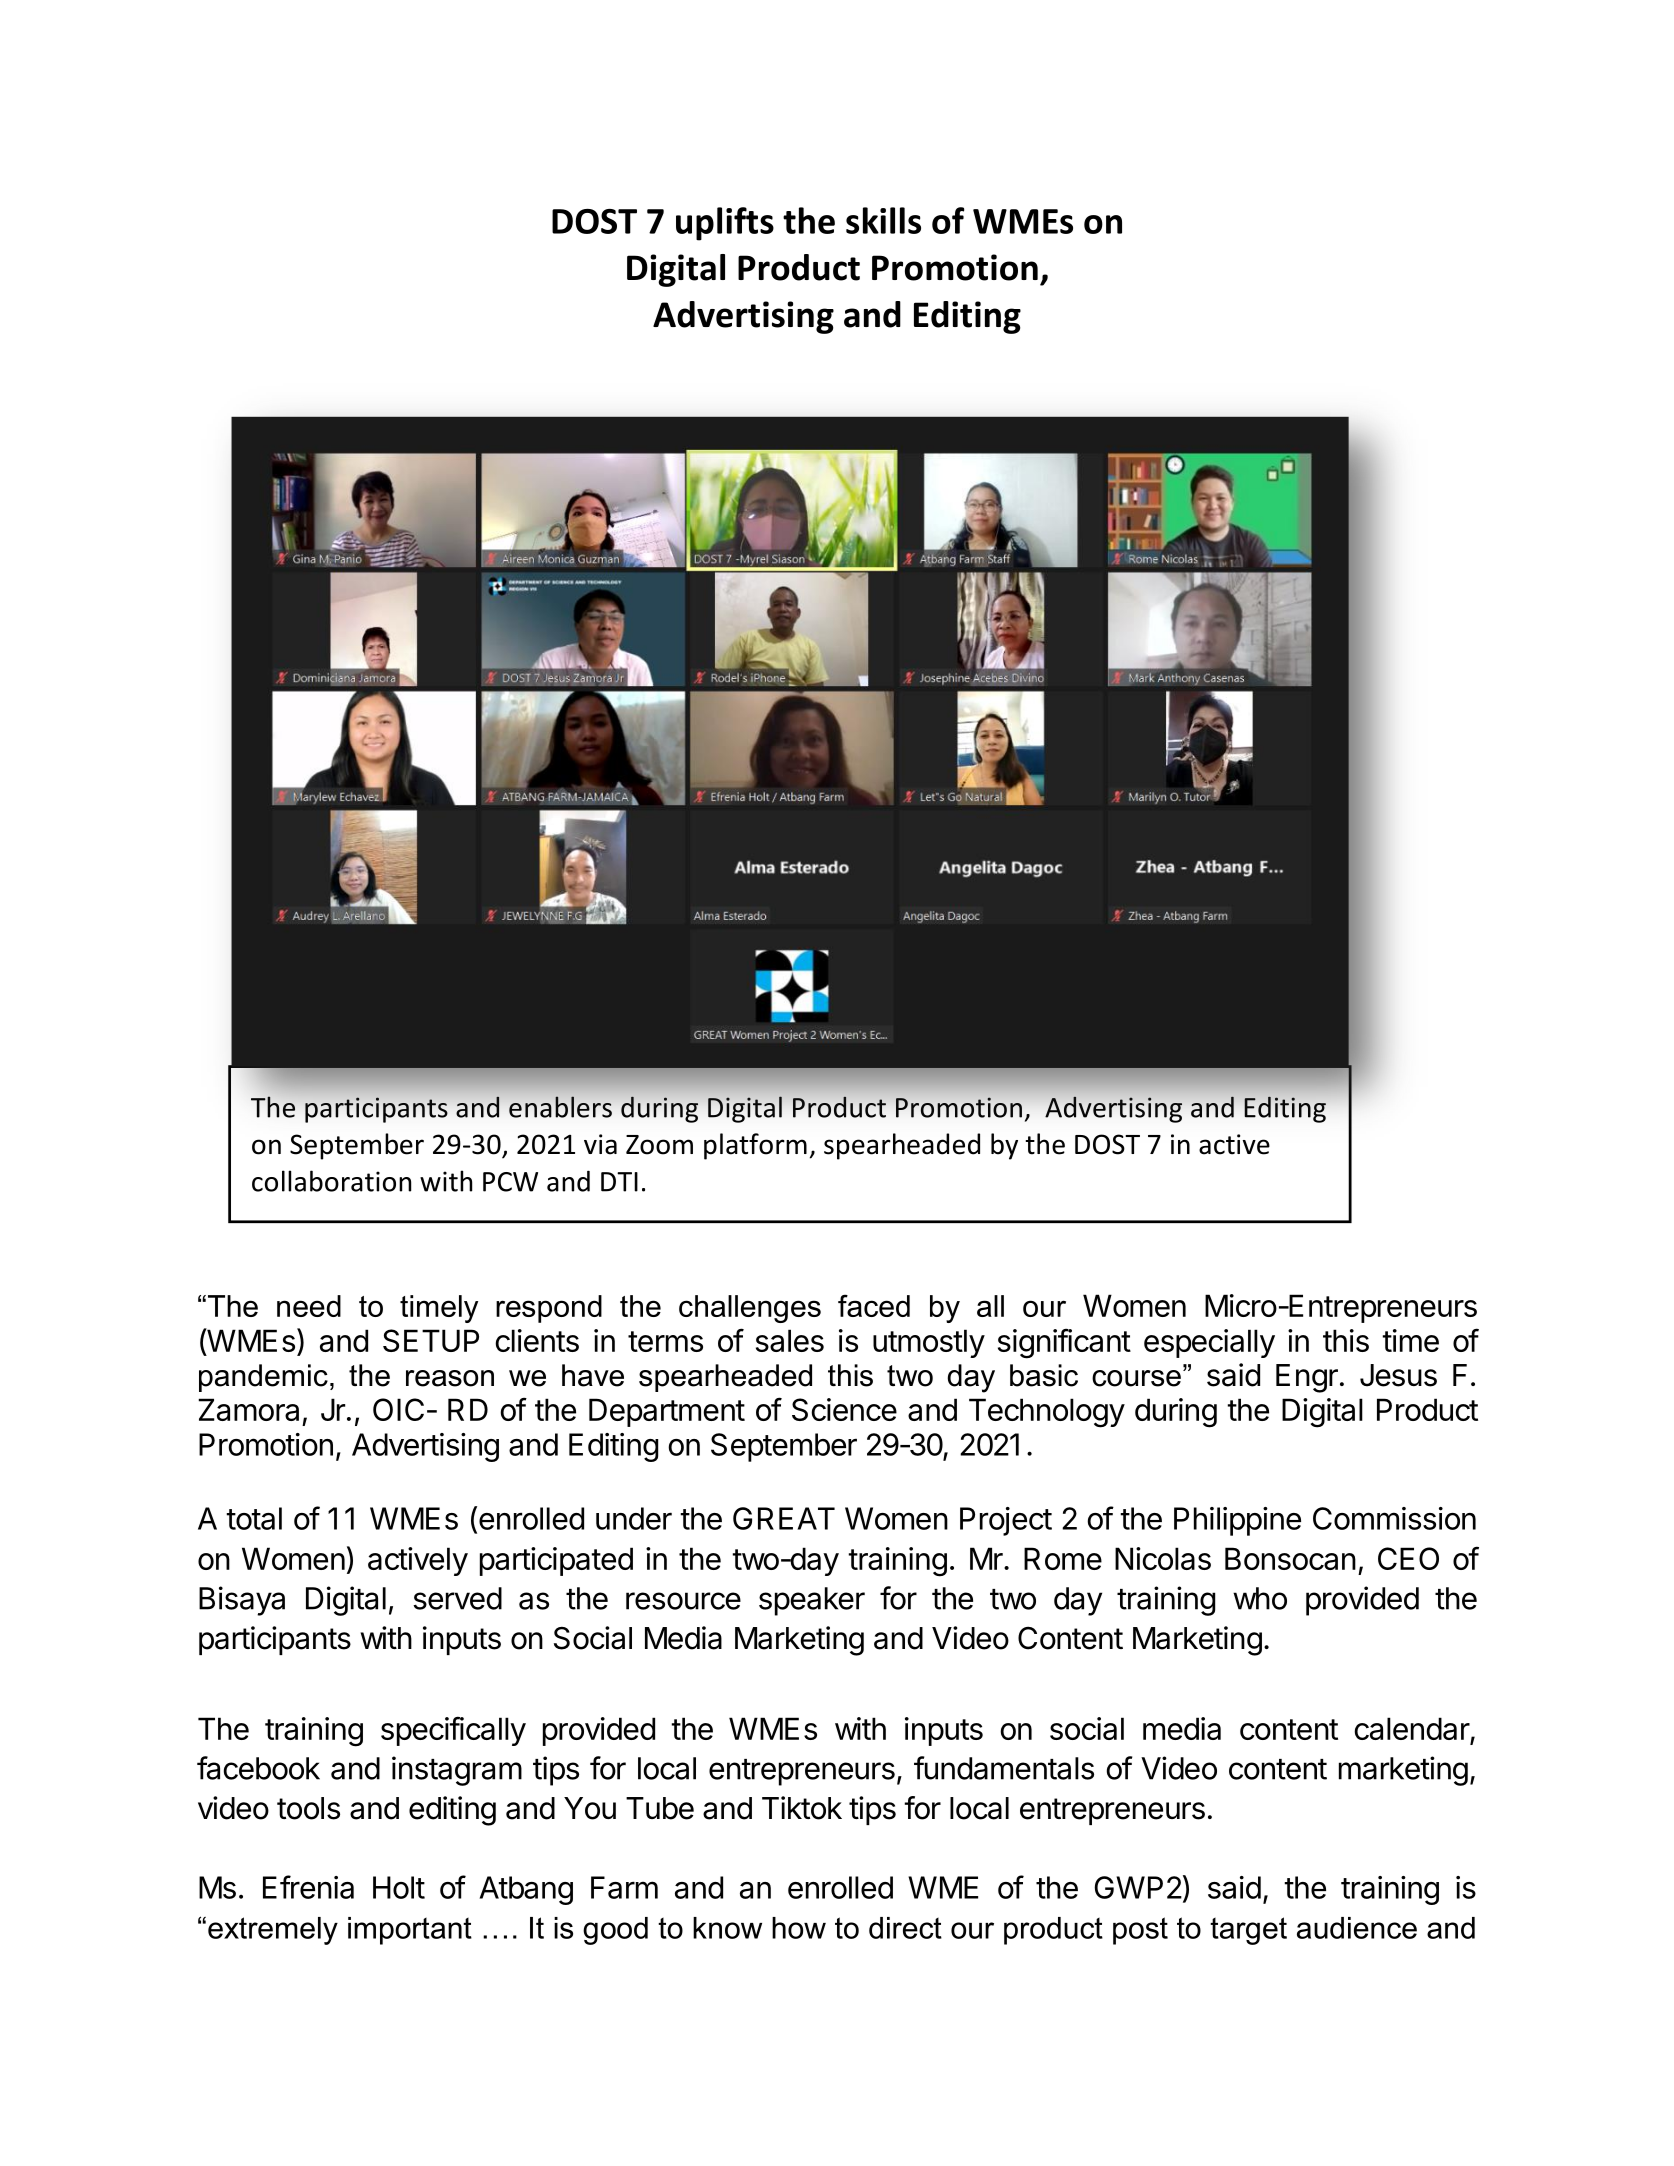  Describe the element at coordinates (1209, 1343) in the screenshot. I see `especially` at that location.
